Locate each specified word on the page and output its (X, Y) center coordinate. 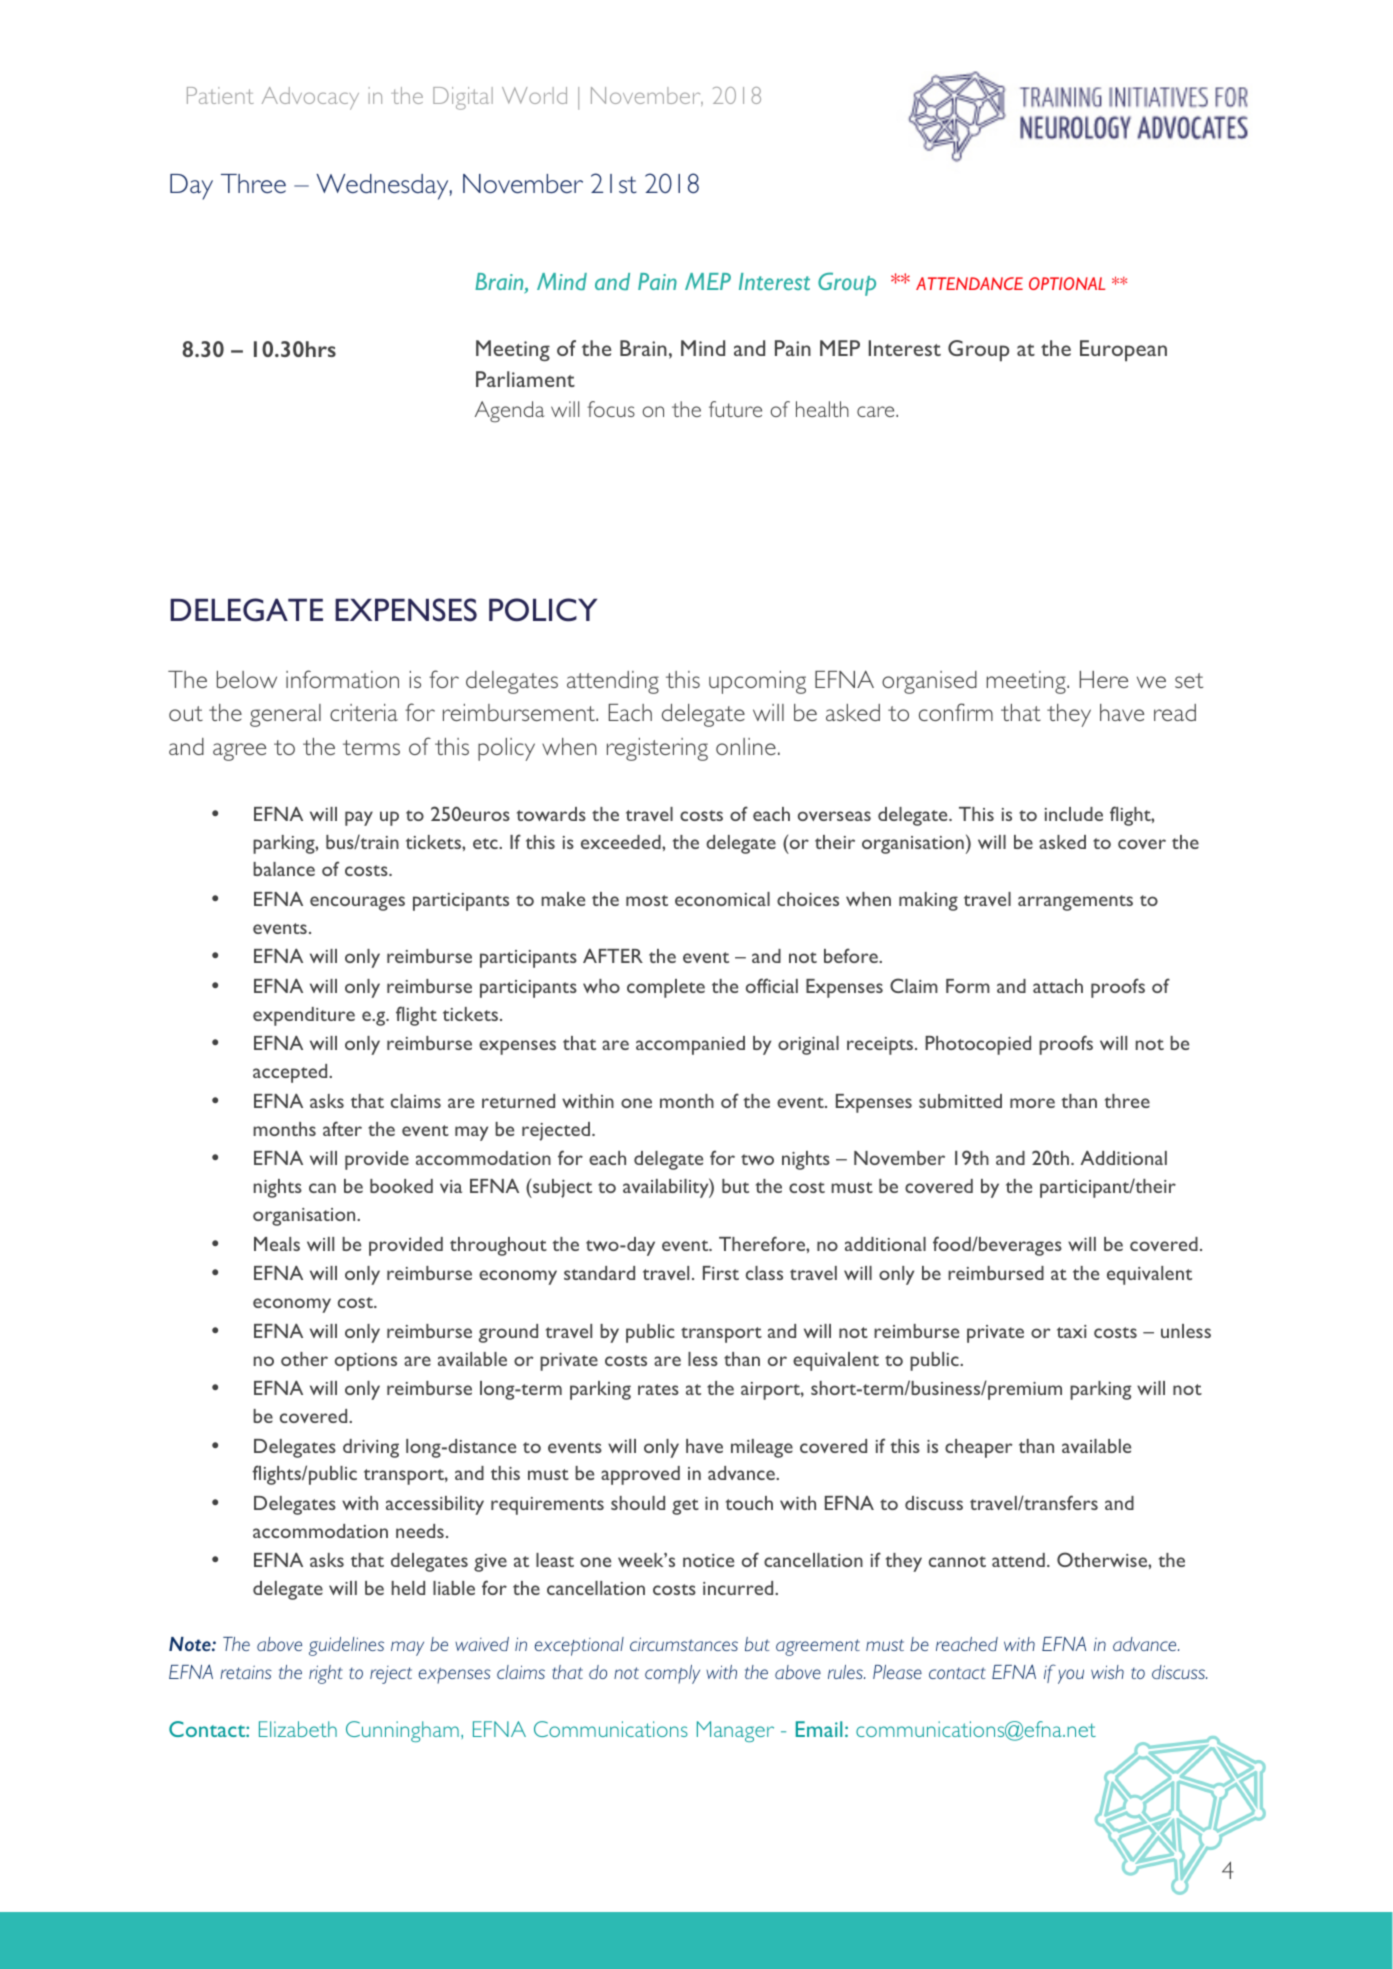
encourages (357, 903)
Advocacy (310, 98)
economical (722, 899)
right (326, 1674)
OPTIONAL (1067, 283)
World (534, 95)
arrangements (1075, 903)
